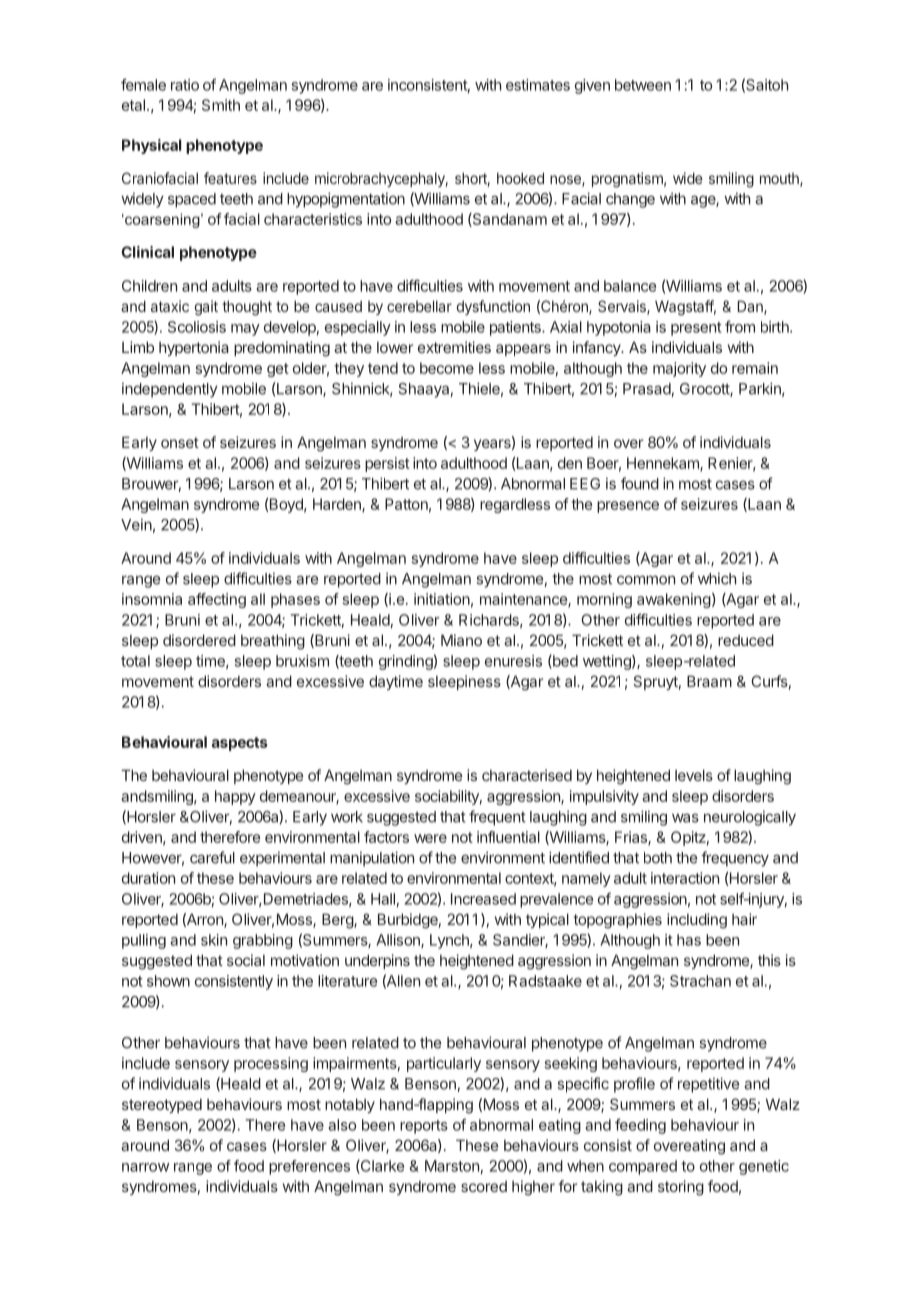  Describe the element at coordinates (643, 85) in the screenshot. I see `between` at that location.
